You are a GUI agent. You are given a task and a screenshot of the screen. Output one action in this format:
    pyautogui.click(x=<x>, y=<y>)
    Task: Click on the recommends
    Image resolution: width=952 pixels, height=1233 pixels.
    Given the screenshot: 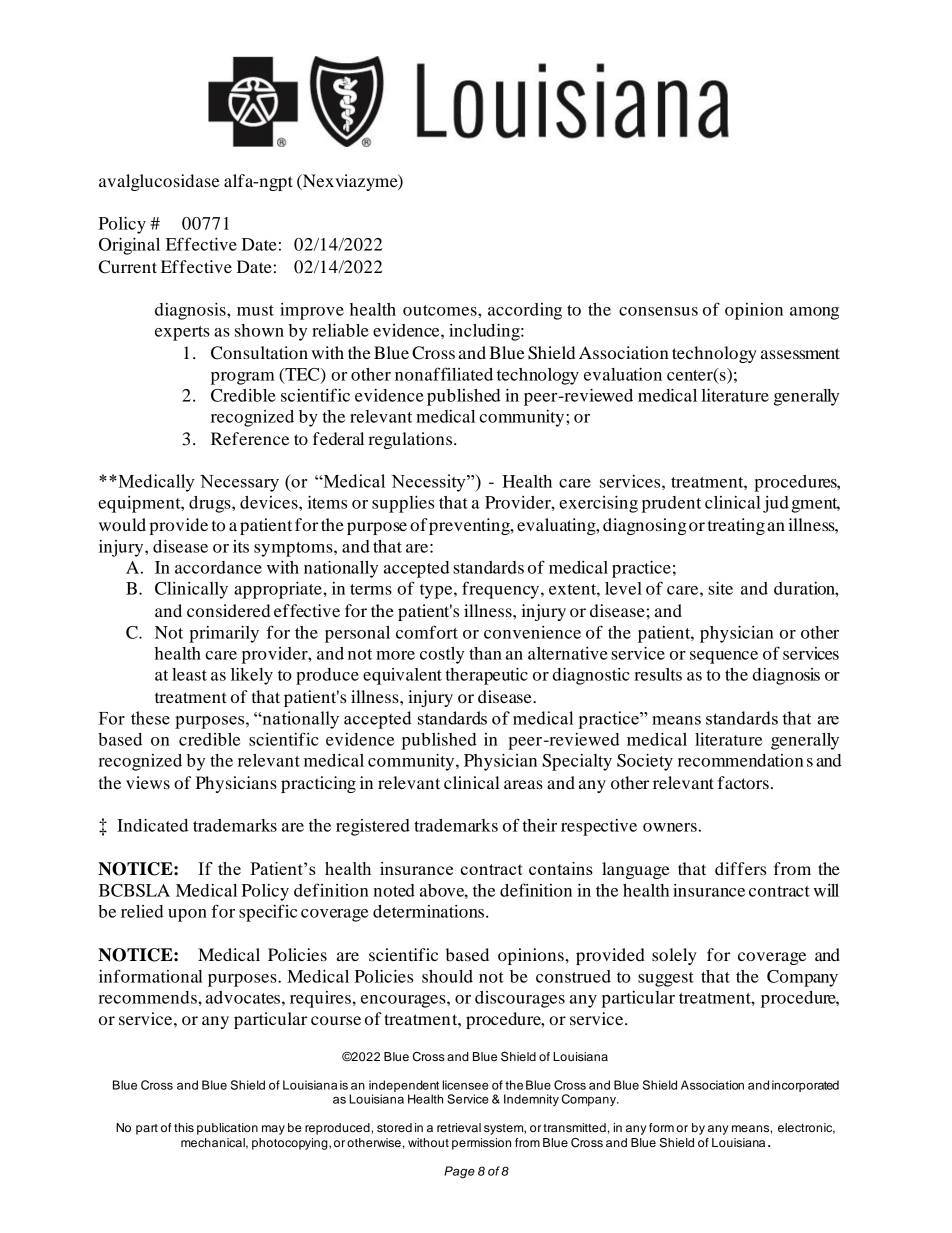 What is the action you would take?
    pyautogui.click(x=148, y=997)
